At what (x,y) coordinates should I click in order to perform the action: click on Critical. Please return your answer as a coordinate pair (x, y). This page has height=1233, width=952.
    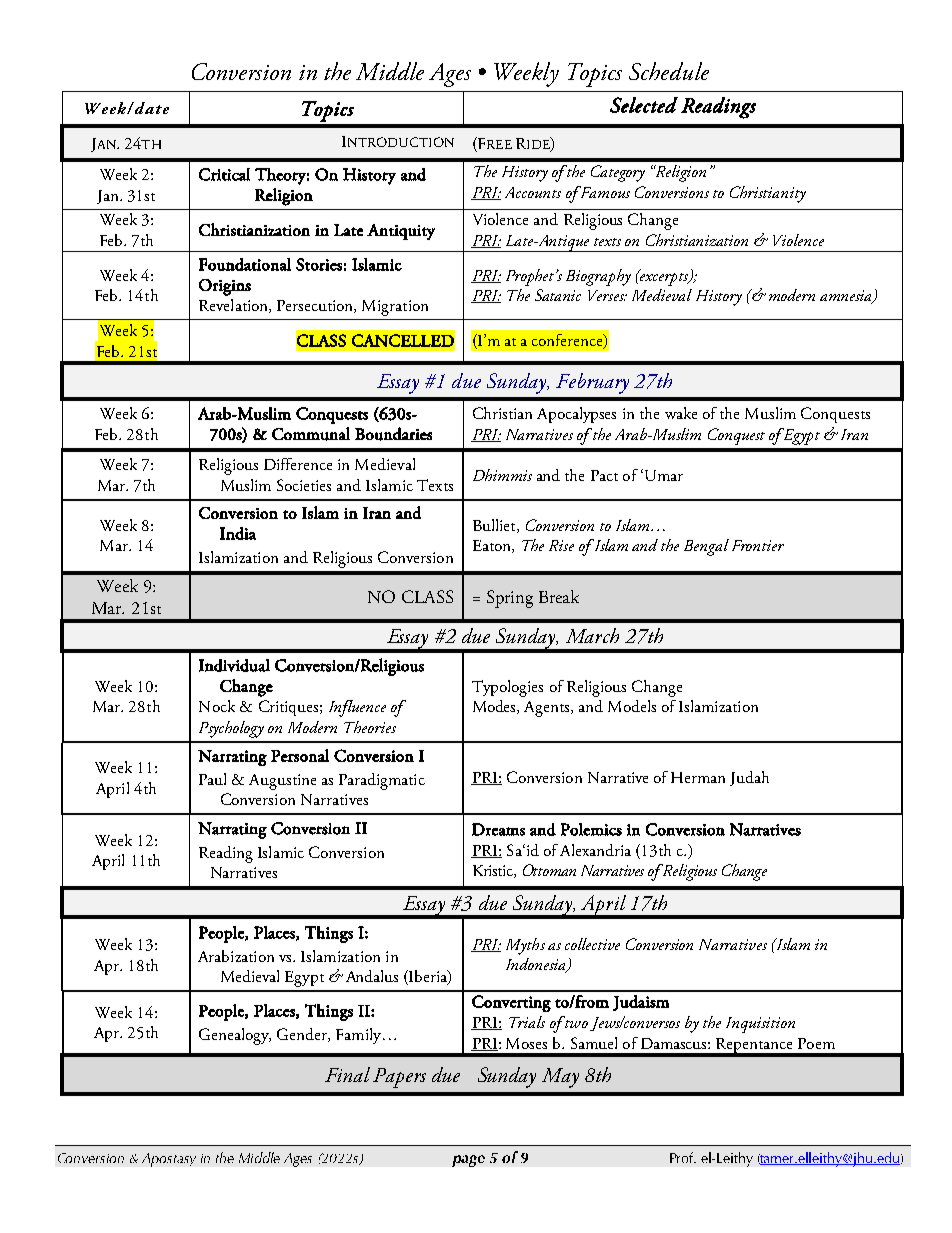
    Looking at the image, I should click on (224, 174).
